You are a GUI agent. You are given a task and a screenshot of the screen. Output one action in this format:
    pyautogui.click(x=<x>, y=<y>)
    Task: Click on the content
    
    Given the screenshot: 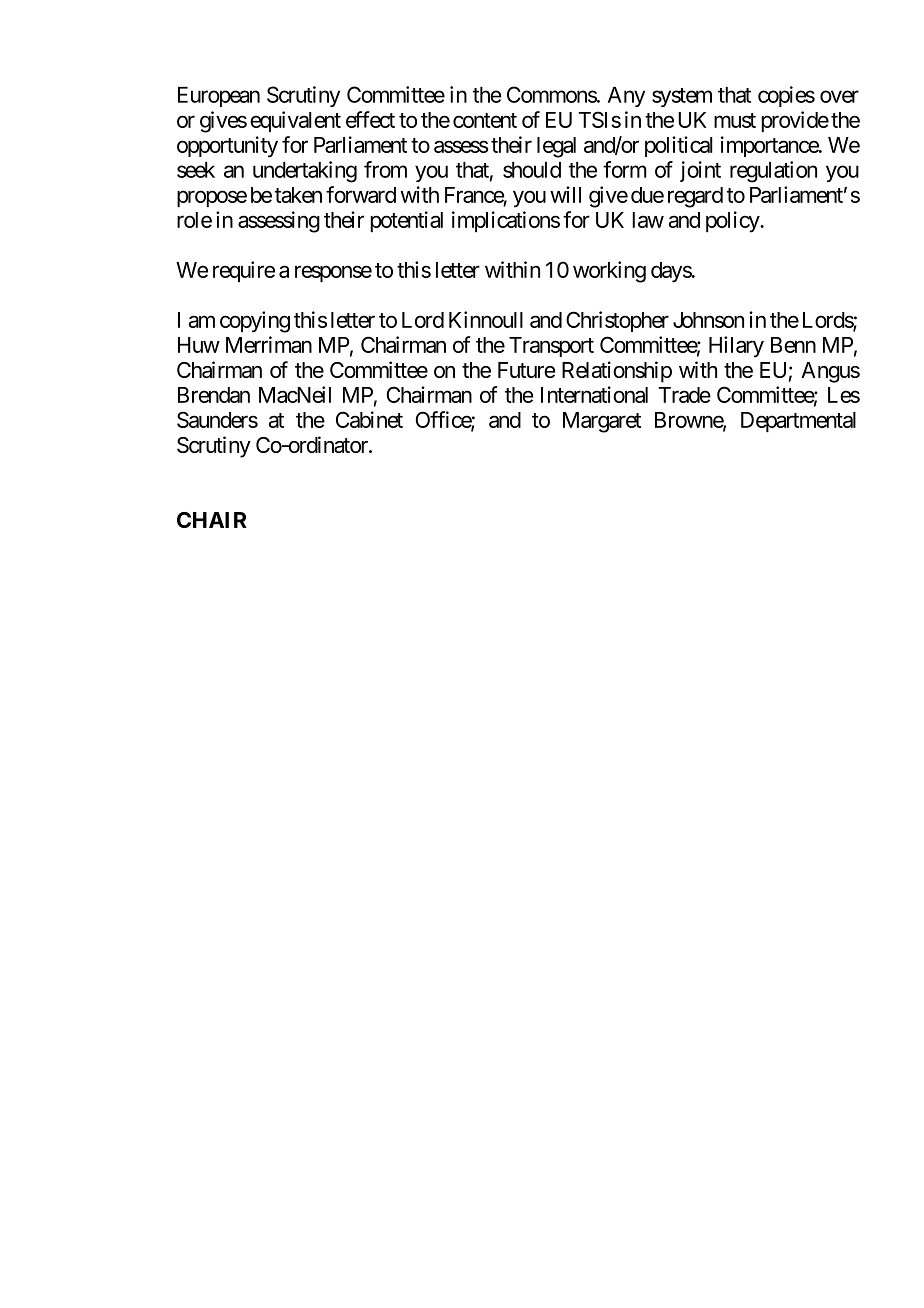 What is the action you would take?
    pyautogui.click(x=485, y=120)
